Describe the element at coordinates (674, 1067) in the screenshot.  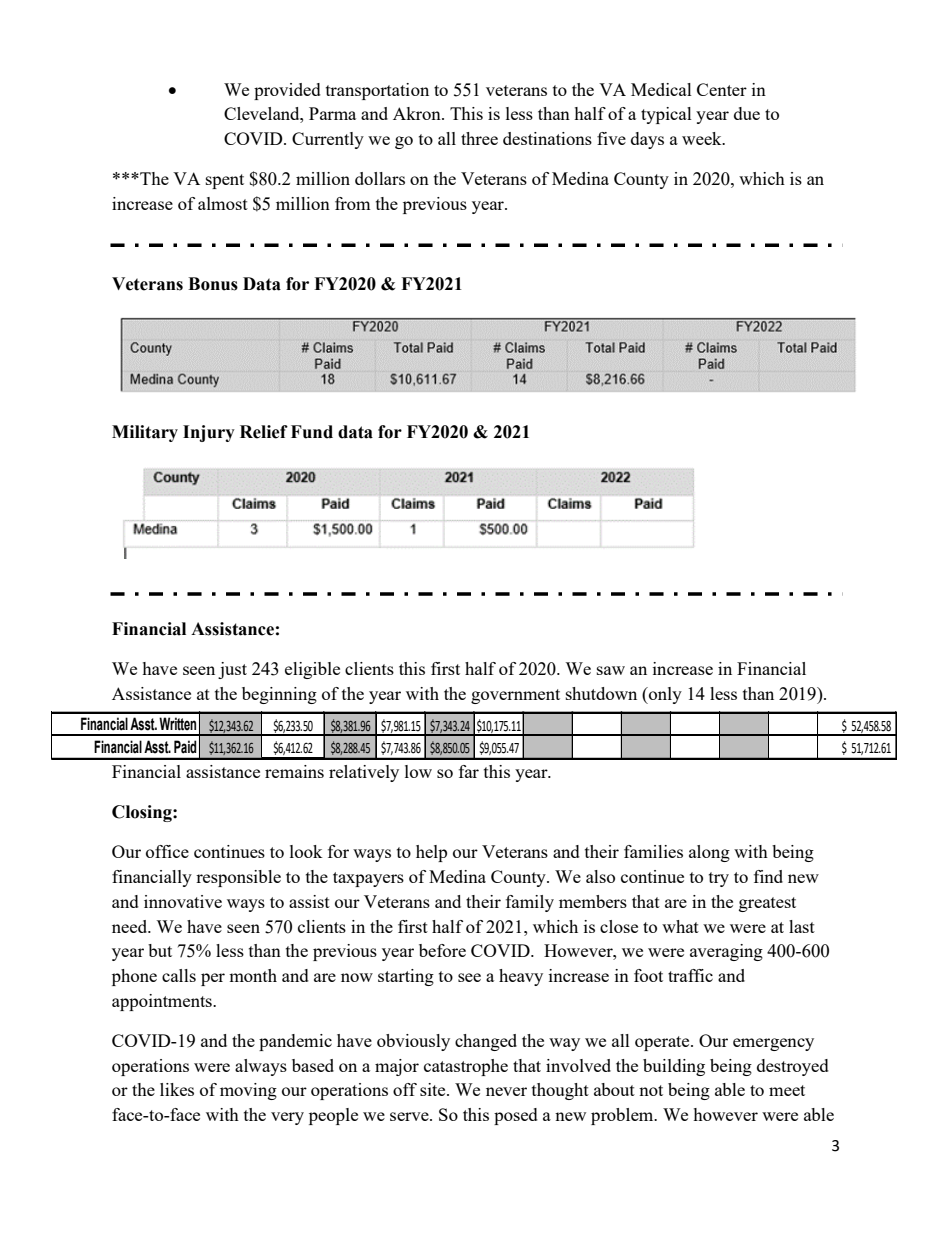
I see `building` at that location.
